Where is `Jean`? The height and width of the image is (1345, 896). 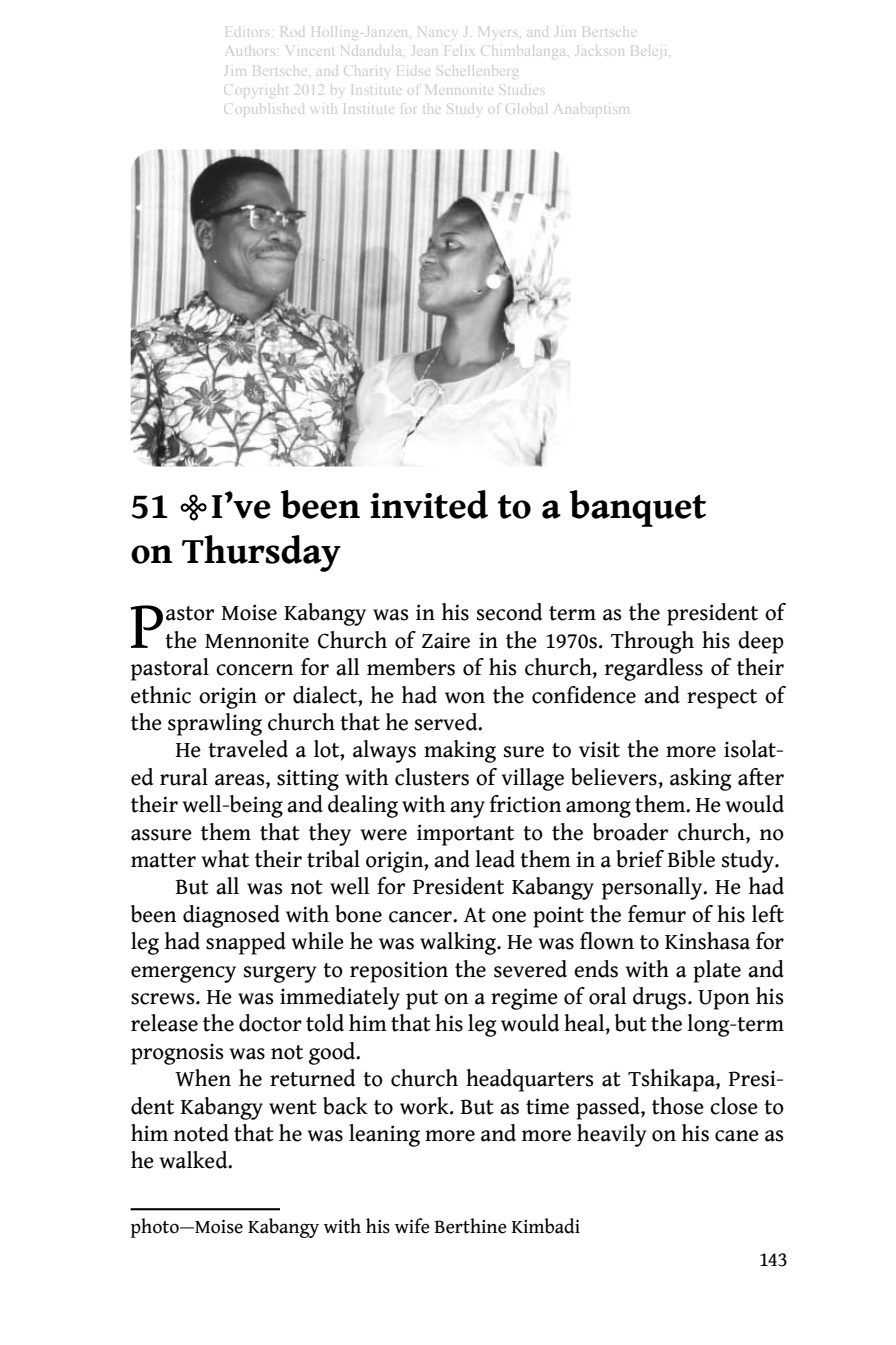
Jean is located at coordinates (420, 55).
